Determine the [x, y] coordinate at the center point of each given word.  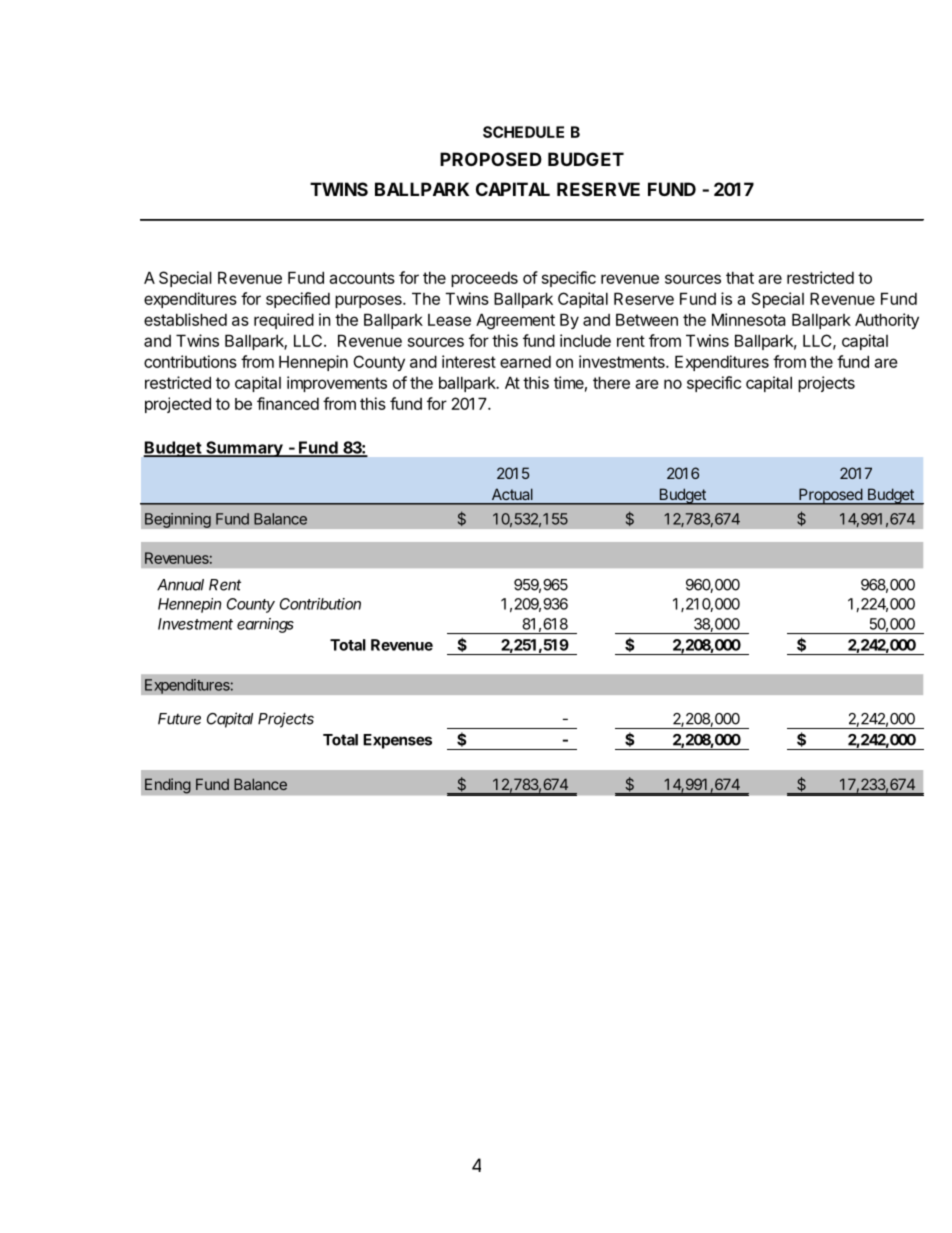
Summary [244, 449]
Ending [168, 786]
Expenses [397, 741]
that [740, 277]
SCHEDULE [523, 132]
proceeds [484, 279]
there [611, 382]
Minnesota [749, 319]
